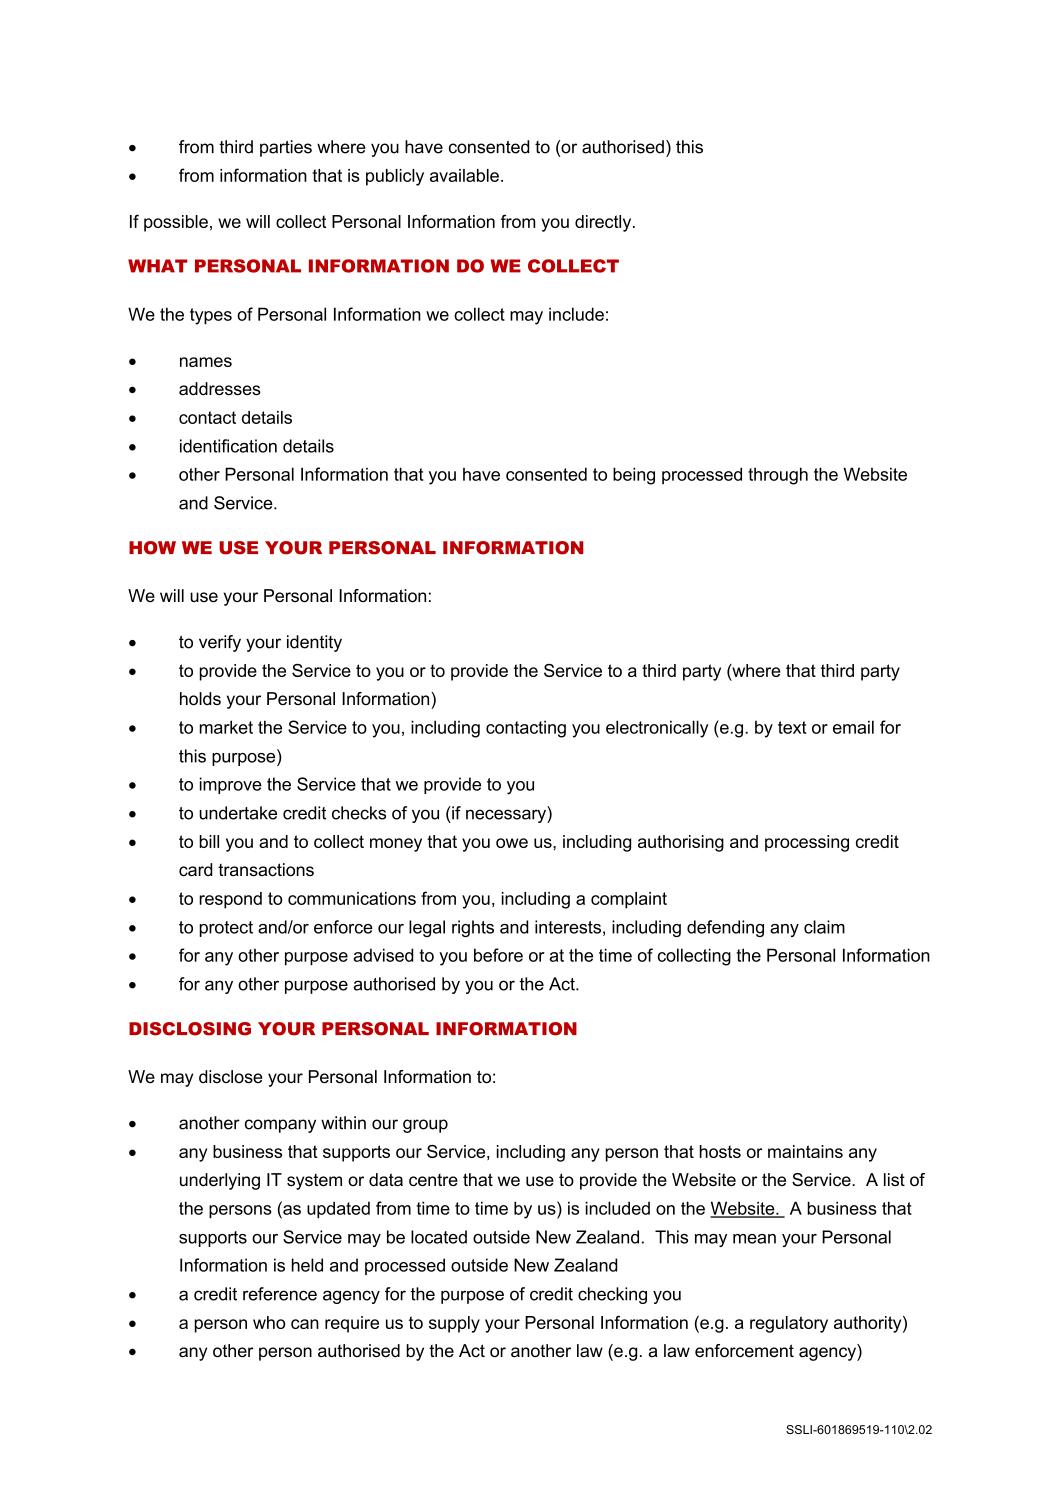 The image size is (1060, 1500). I want to click on protect, so click(226, 929).
